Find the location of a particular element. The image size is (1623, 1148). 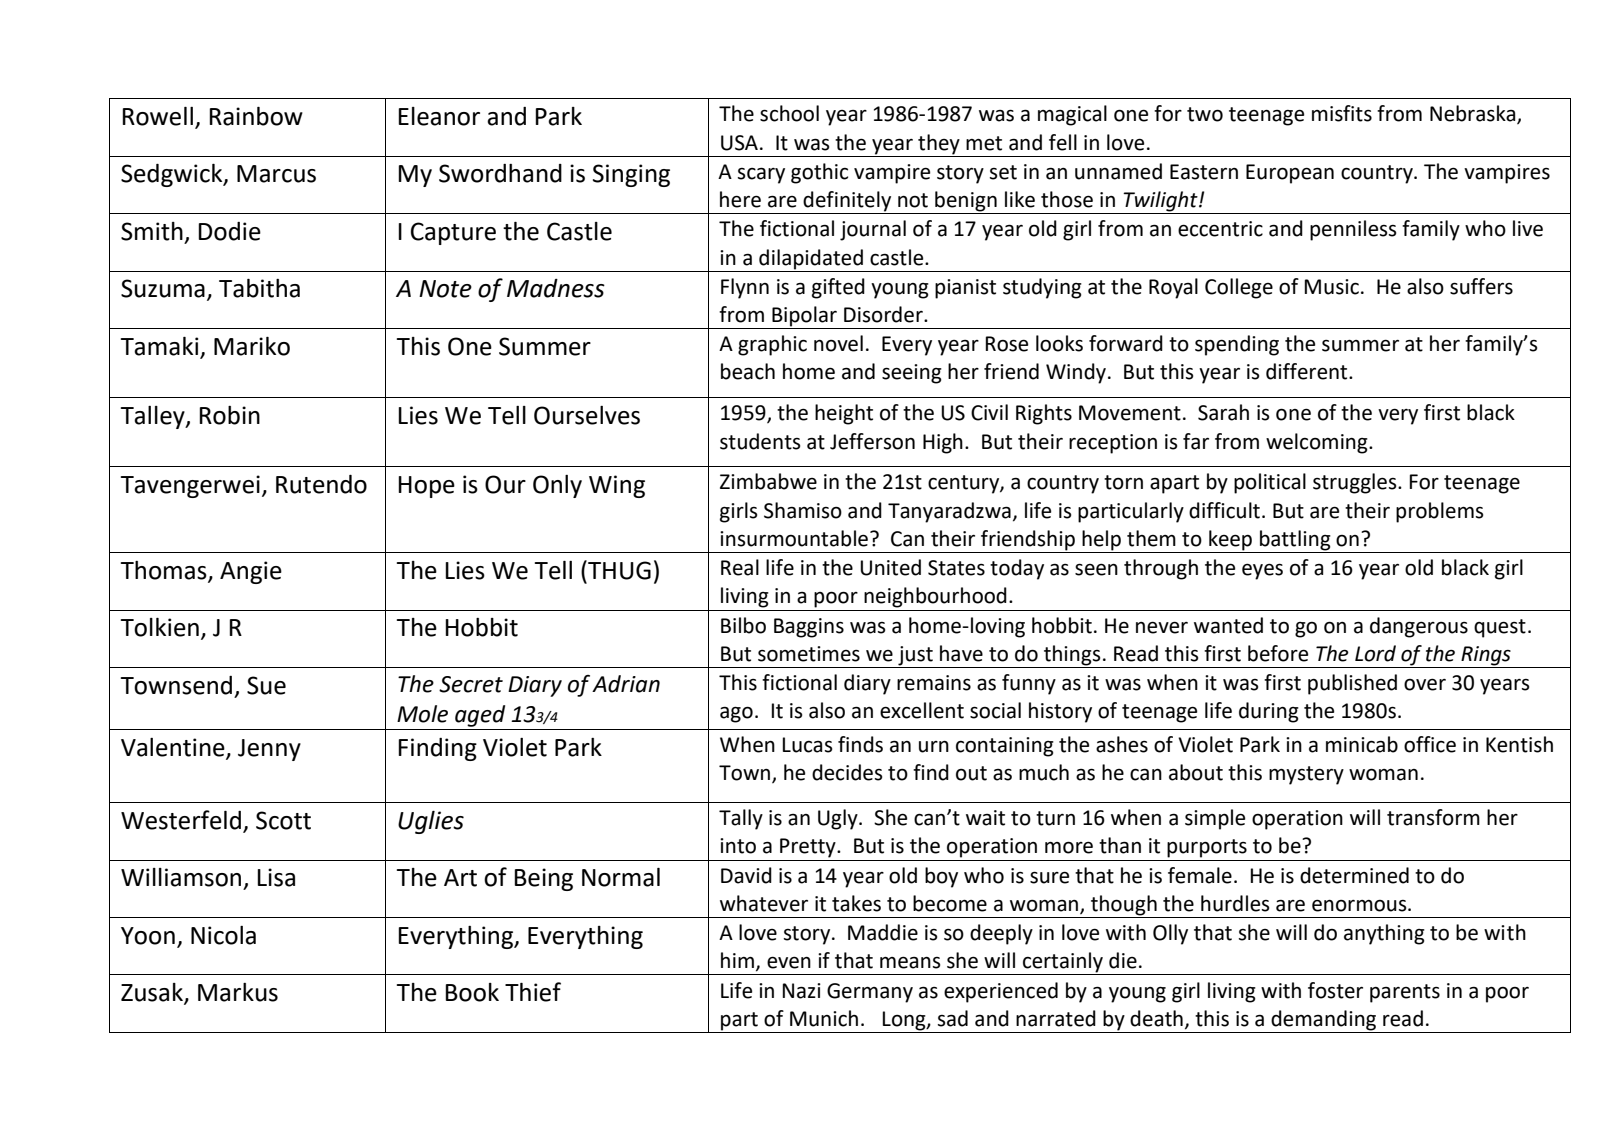

misfits is located at coordinates (1342, 113).
